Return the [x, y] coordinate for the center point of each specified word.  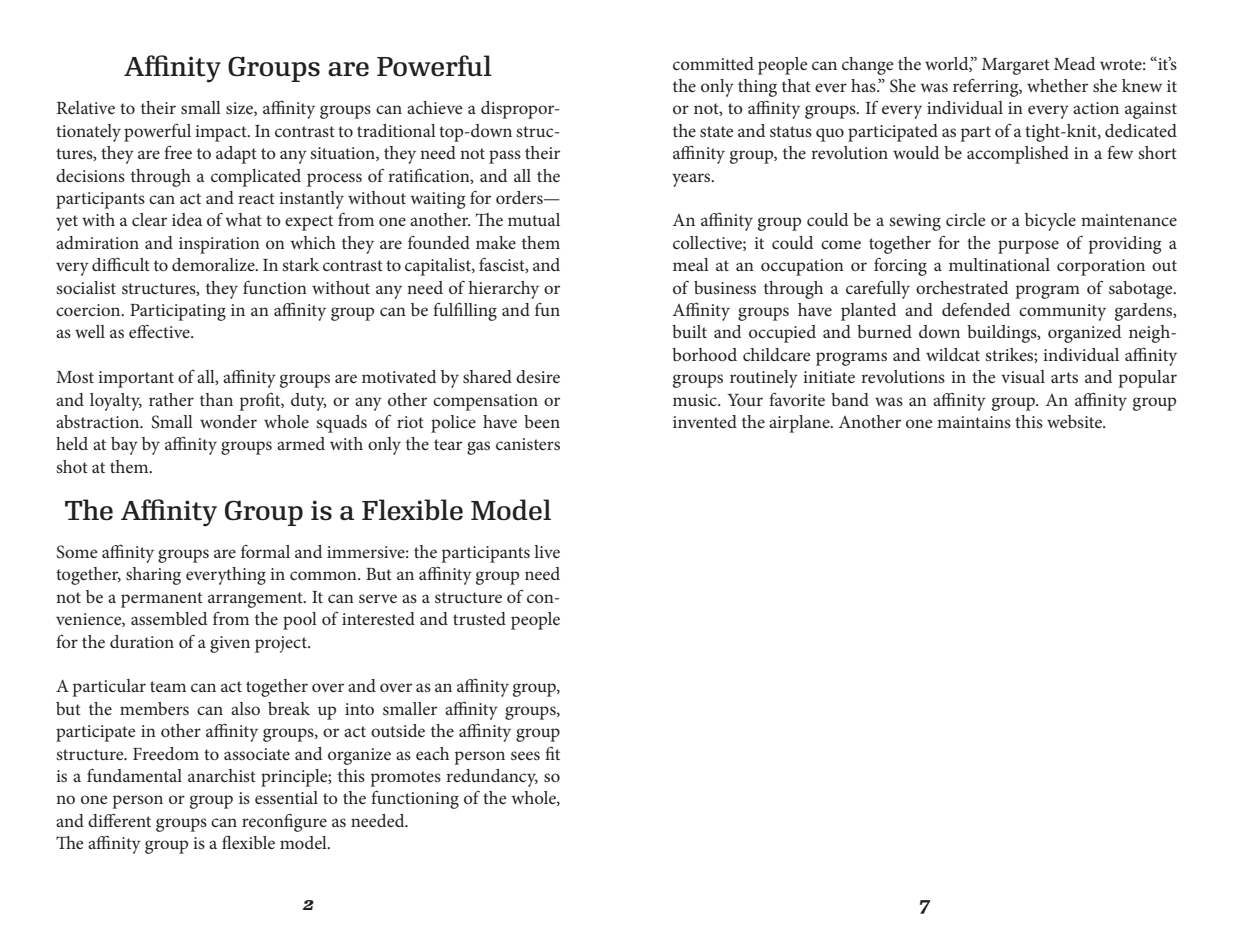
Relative [86, 107]
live [547, 551]
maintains [974, 422]
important [136, 379]
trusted [479, 618]
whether [1057, 85]
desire [538, 376]
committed [713, 63]
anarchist [222, 775]
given [230, 644]
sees [525, 755]
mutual [534, 219]
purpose [1028, 247]
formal [265, 551]
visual [1023, 376]
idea [187, 219]
